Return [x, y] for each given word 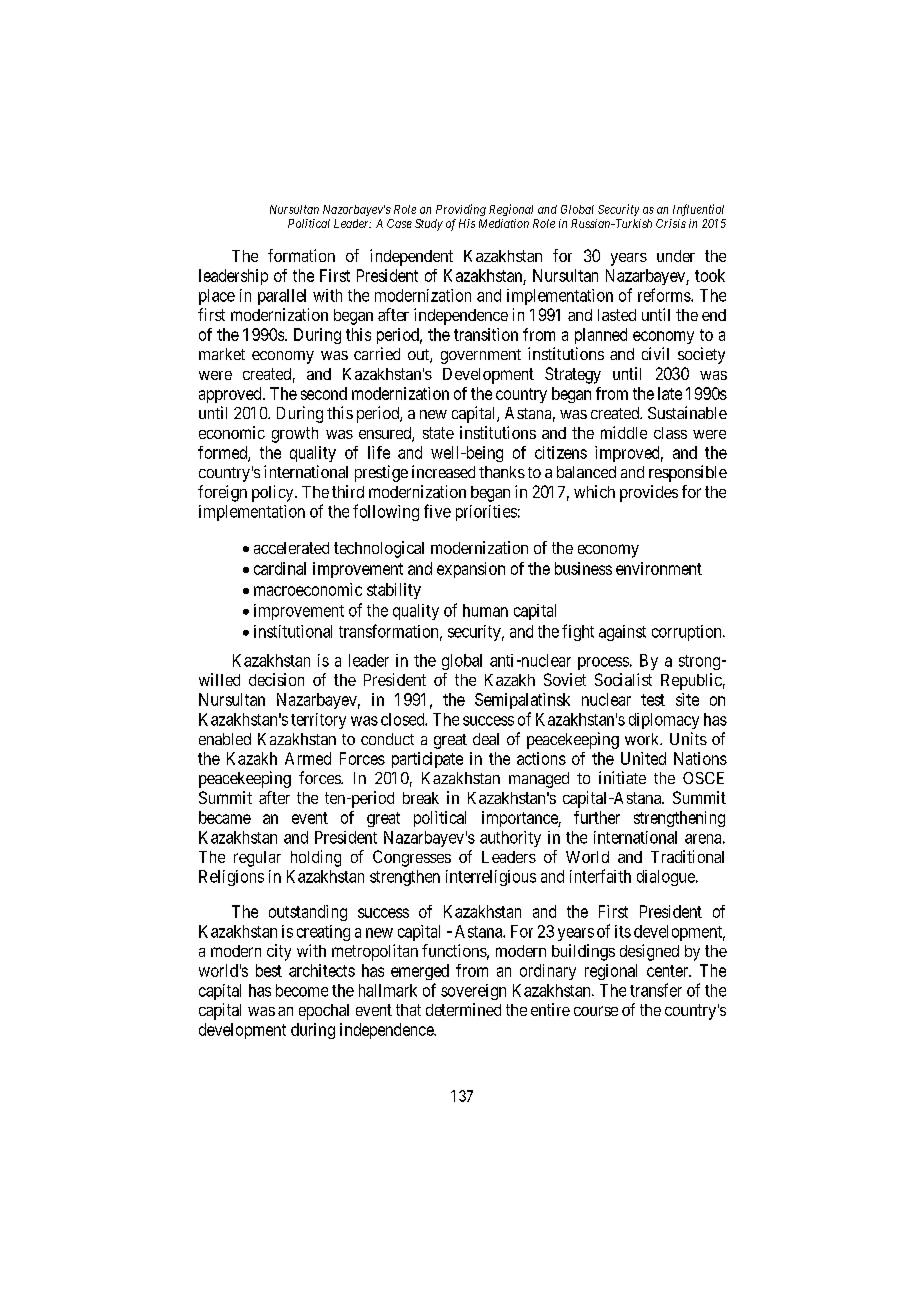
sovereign [473, 992]
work [643, 739]
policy [274, 493]
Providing [461, 210]
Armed [308, 758]
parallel [282, 297]
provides [649, 493]
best [269, 970]
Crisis [671, 223]
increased [443, 471]
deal [486, 739]
